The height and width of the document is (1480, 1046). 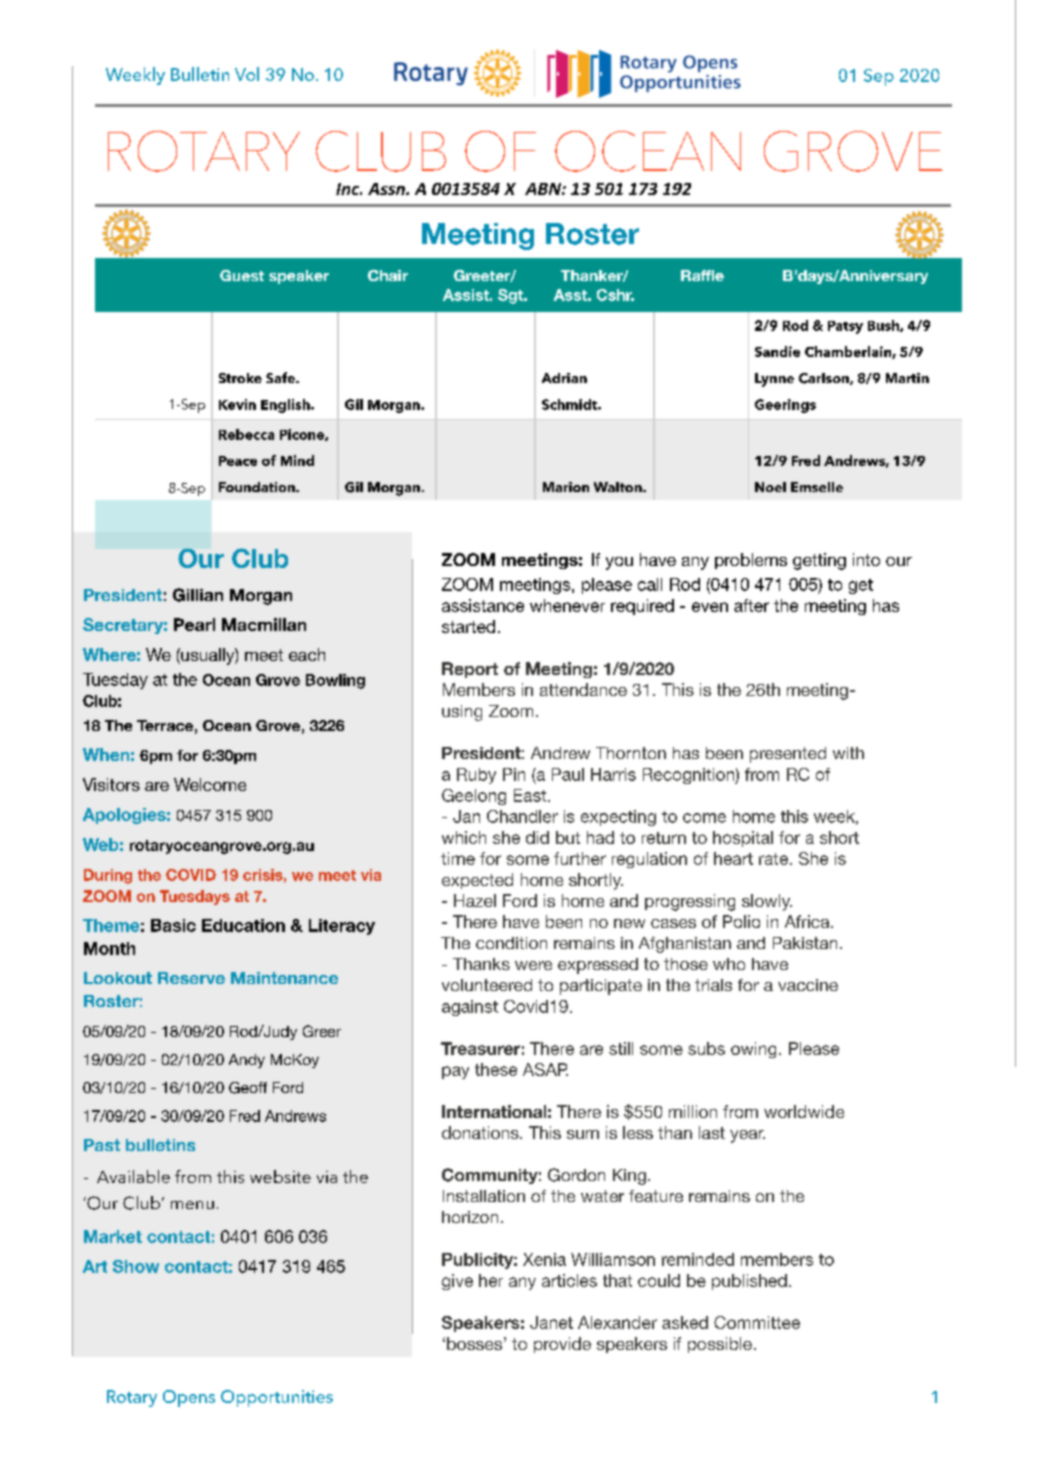 I want to click on Marion, so click(x=566, y=487).
